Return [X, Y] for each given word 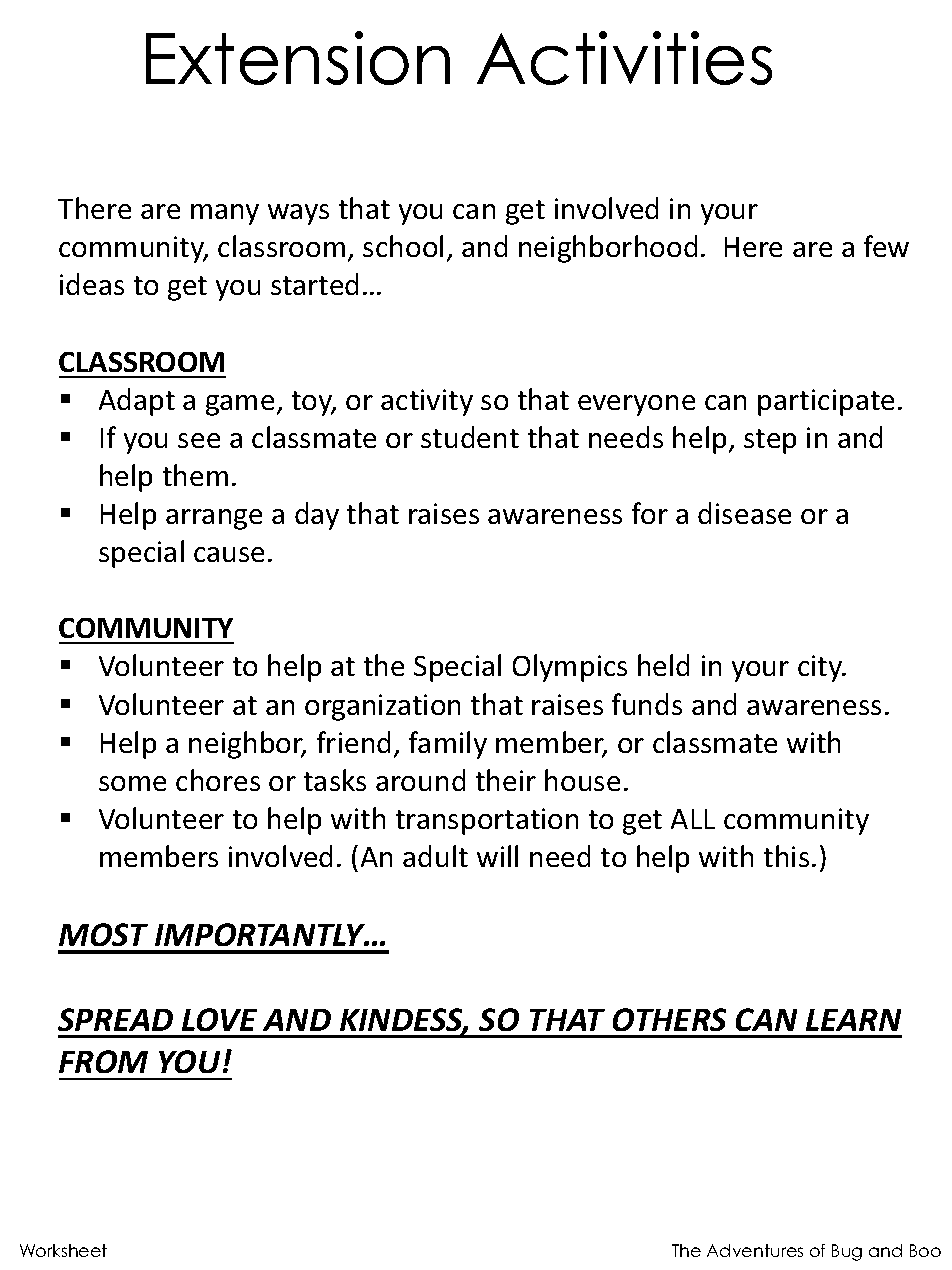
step [770, 441]
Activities [624, 58]
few [886, 246]
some [132, 783]
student [470, 437]
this [786, 856]
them [195, 475]
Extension [298, 58]
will [497, 856]
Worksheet [63, 1250]
